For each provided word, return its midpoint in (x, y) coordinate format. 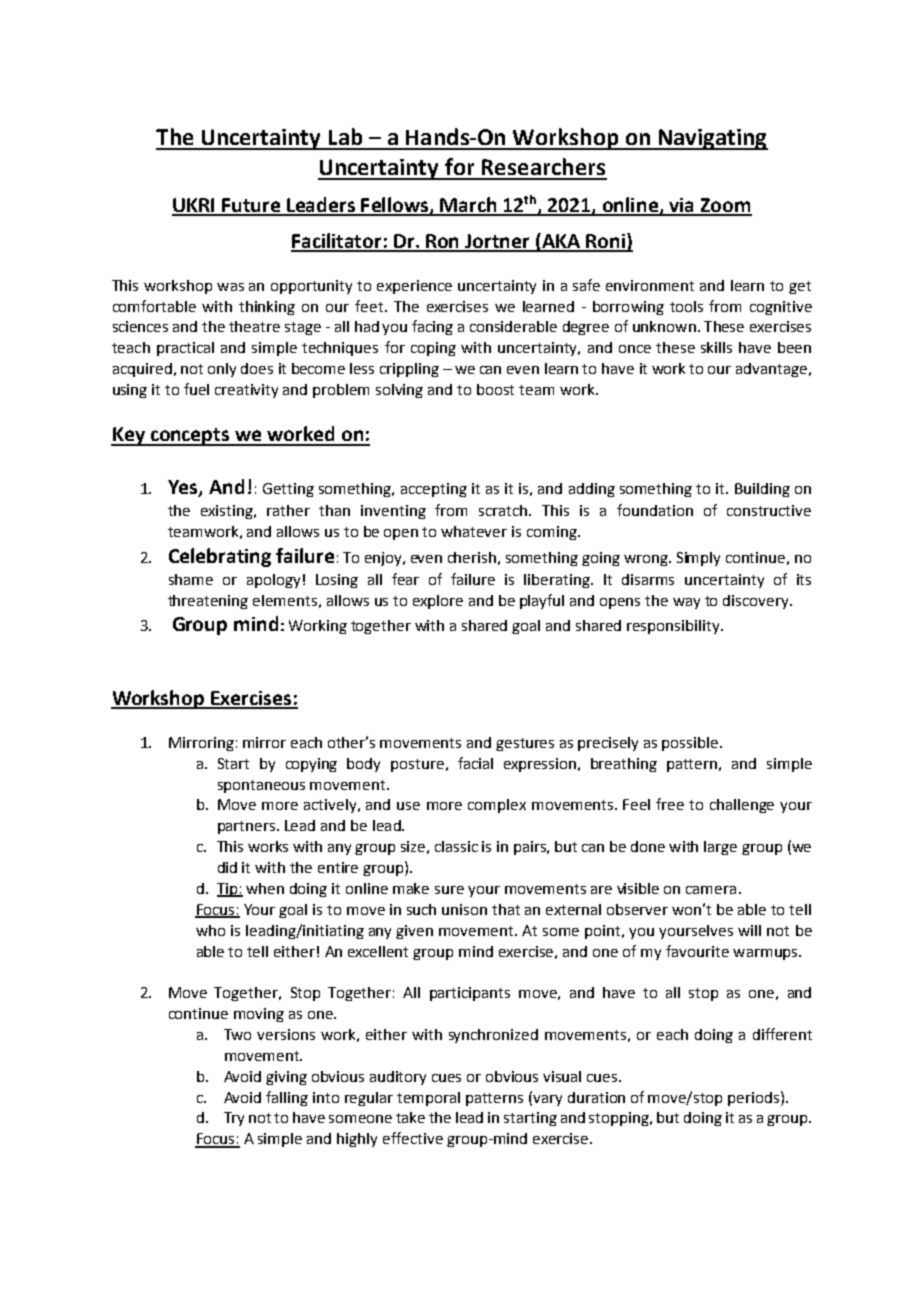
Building (762, 490)
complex (497, 806)
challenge (742, 806)
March (468, 206)
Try (234, 1119)
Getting (288, 490)
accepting (434, 490)
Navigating (712, 139)
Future (251, 206)
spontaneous (261, 786)
